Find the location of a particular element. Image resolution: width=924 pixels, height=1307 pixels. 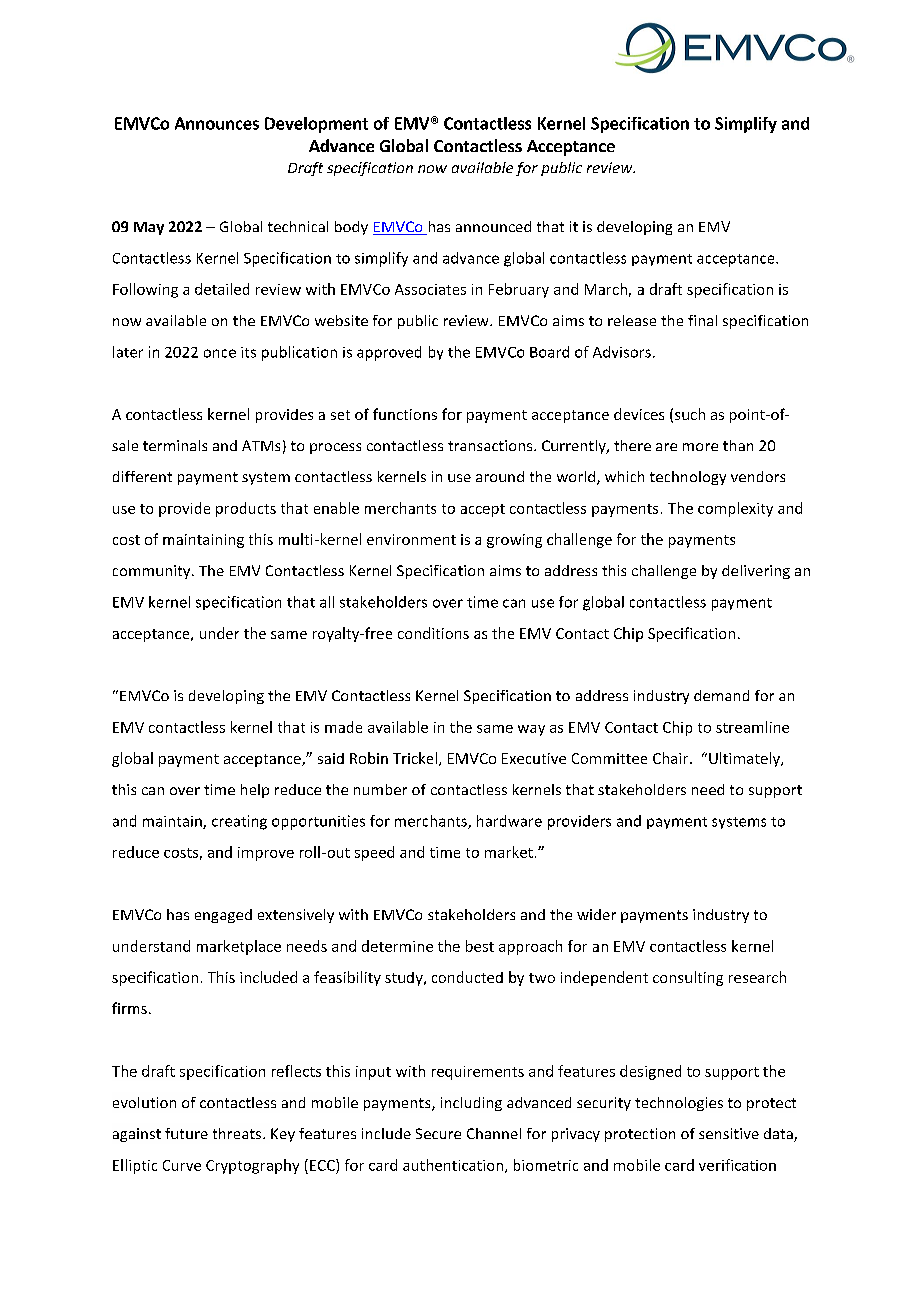

announced is located at coordinates (493, 226).
